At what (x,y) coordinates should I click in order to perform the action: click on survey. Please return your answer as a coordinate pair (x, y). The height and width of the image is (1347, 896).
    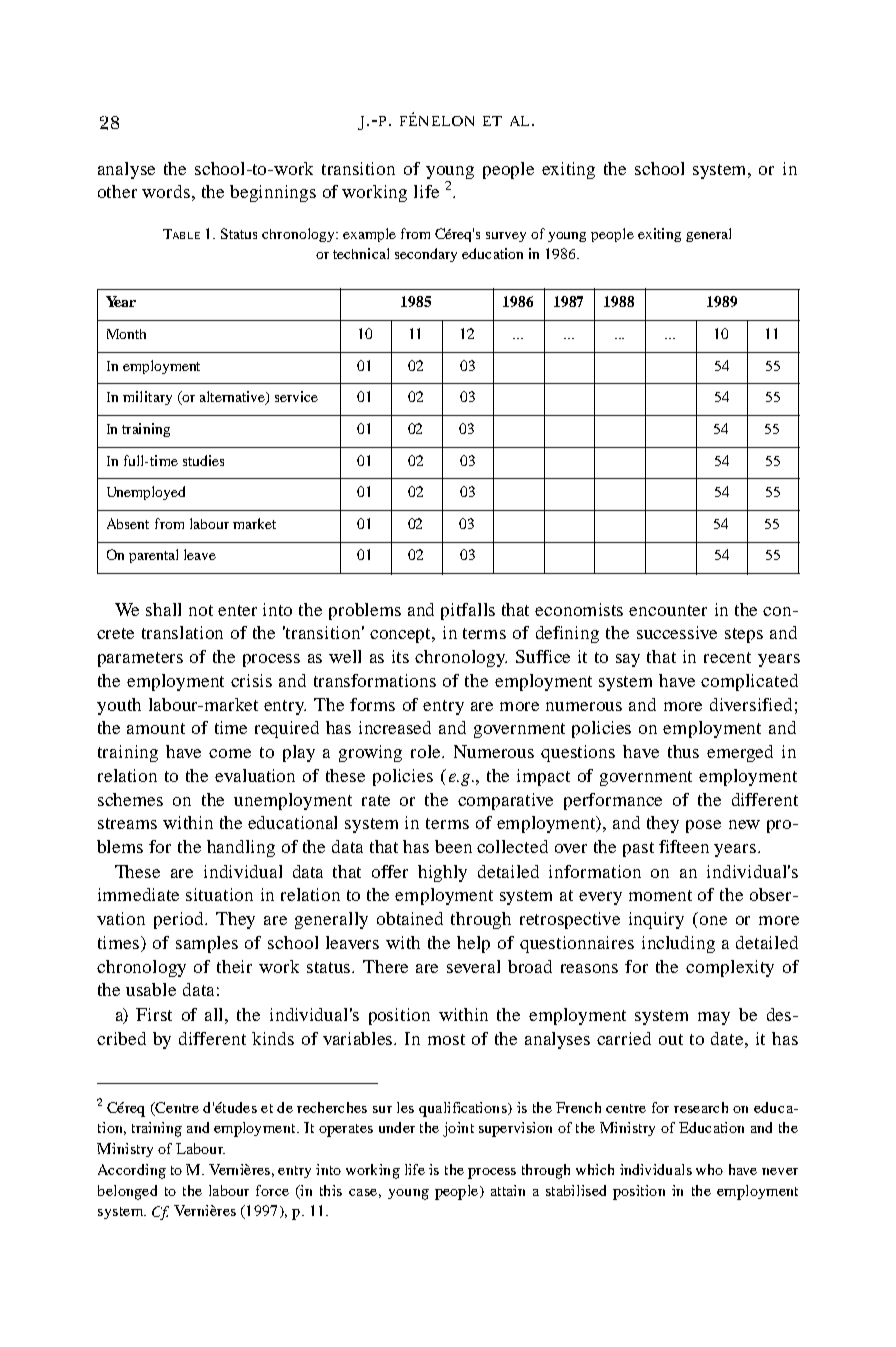
    Looking at the image, I should click on (506, 237).
